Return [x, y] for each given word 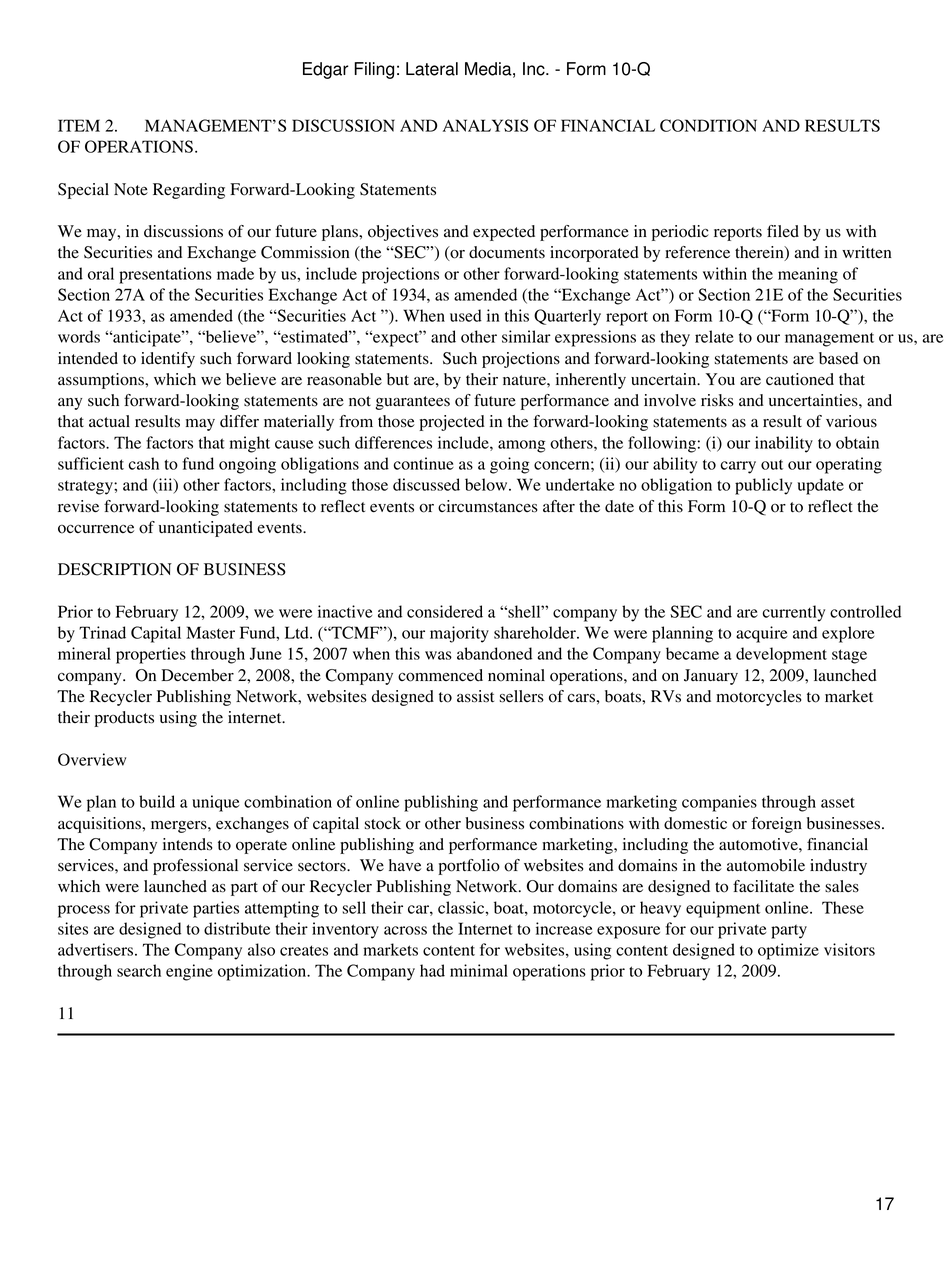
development [781, 655]
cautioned [800, 379]
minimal [479, 970]
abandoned [494, 653]
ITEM [79, 125]
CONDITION [708, 125]
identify [168, 360]
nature [525, 380]
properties [151, 655]
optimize [788, 951]
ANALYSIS [485, 125]
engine [189, 972]
